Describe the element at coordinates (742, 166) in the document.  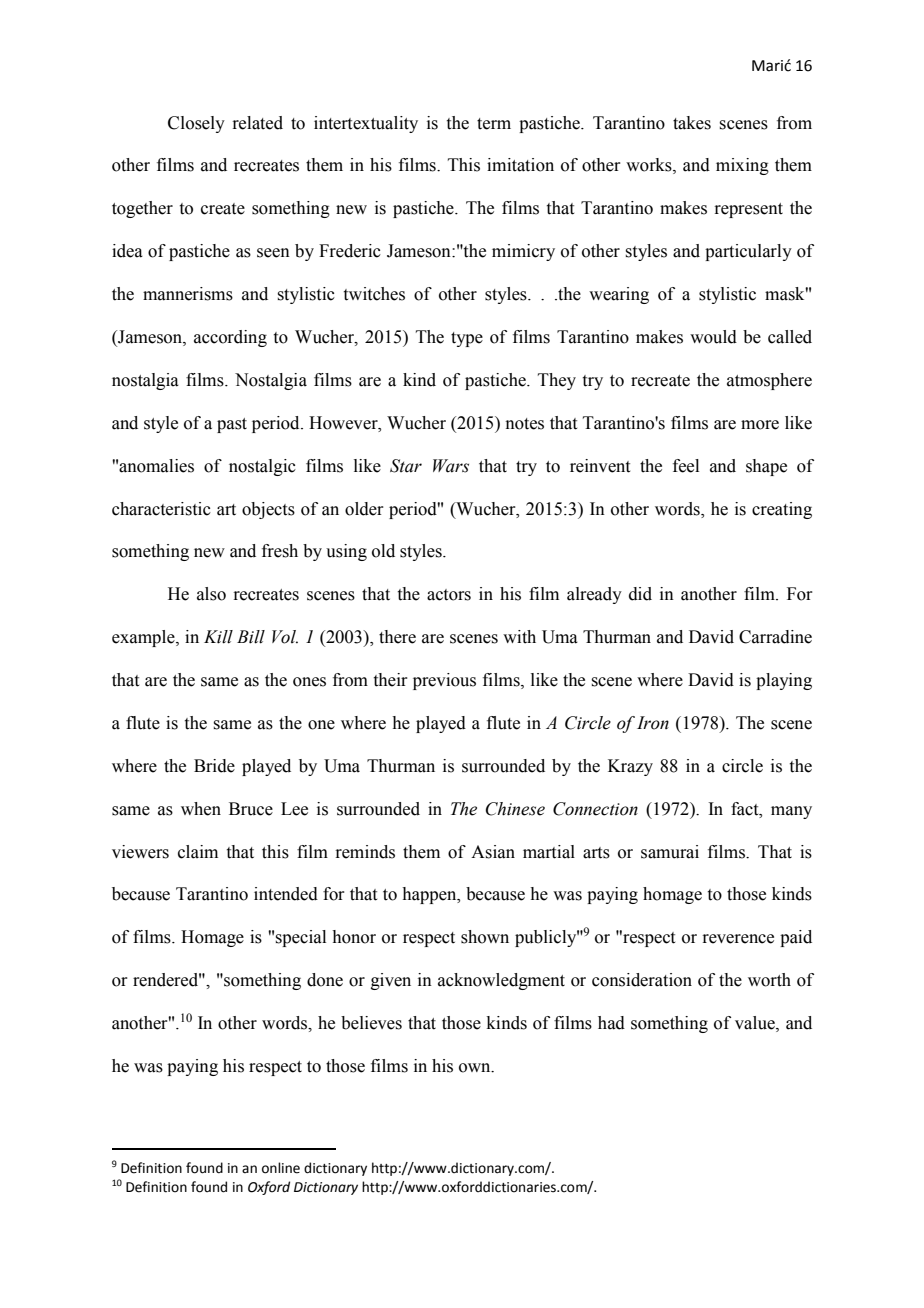
I see `mixing` at that location.
